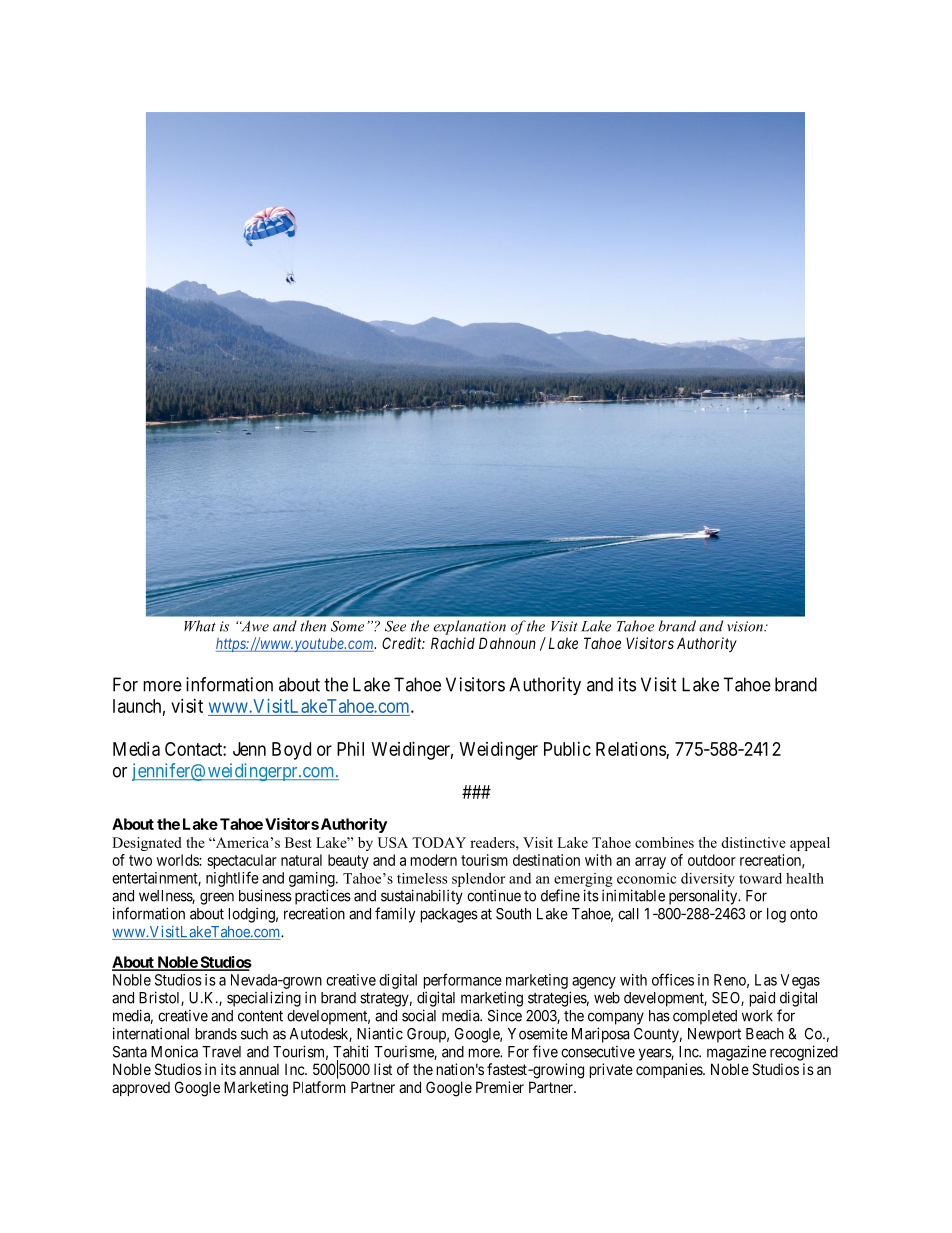 This screenshot has height=1233, width=952. Describe the element at coordinates (567, 749) in the screenshot. I see `Public` at that location.
